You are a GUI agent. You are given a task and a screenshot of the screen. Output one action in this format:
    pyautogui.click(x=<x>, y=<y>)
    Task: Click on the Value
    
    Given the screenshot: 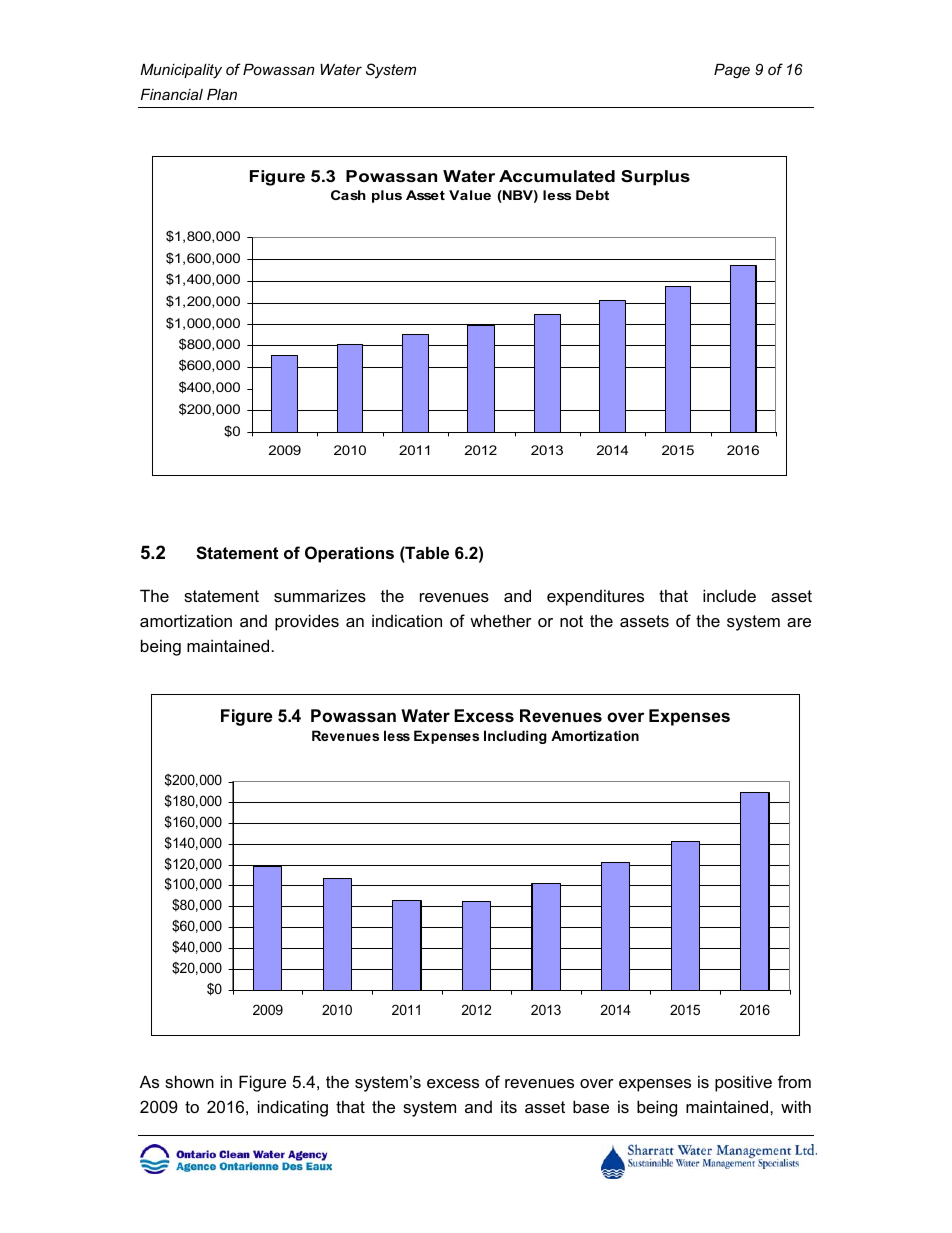 What is the action you would take?
    pyautogui.click(x=470, y=195)
